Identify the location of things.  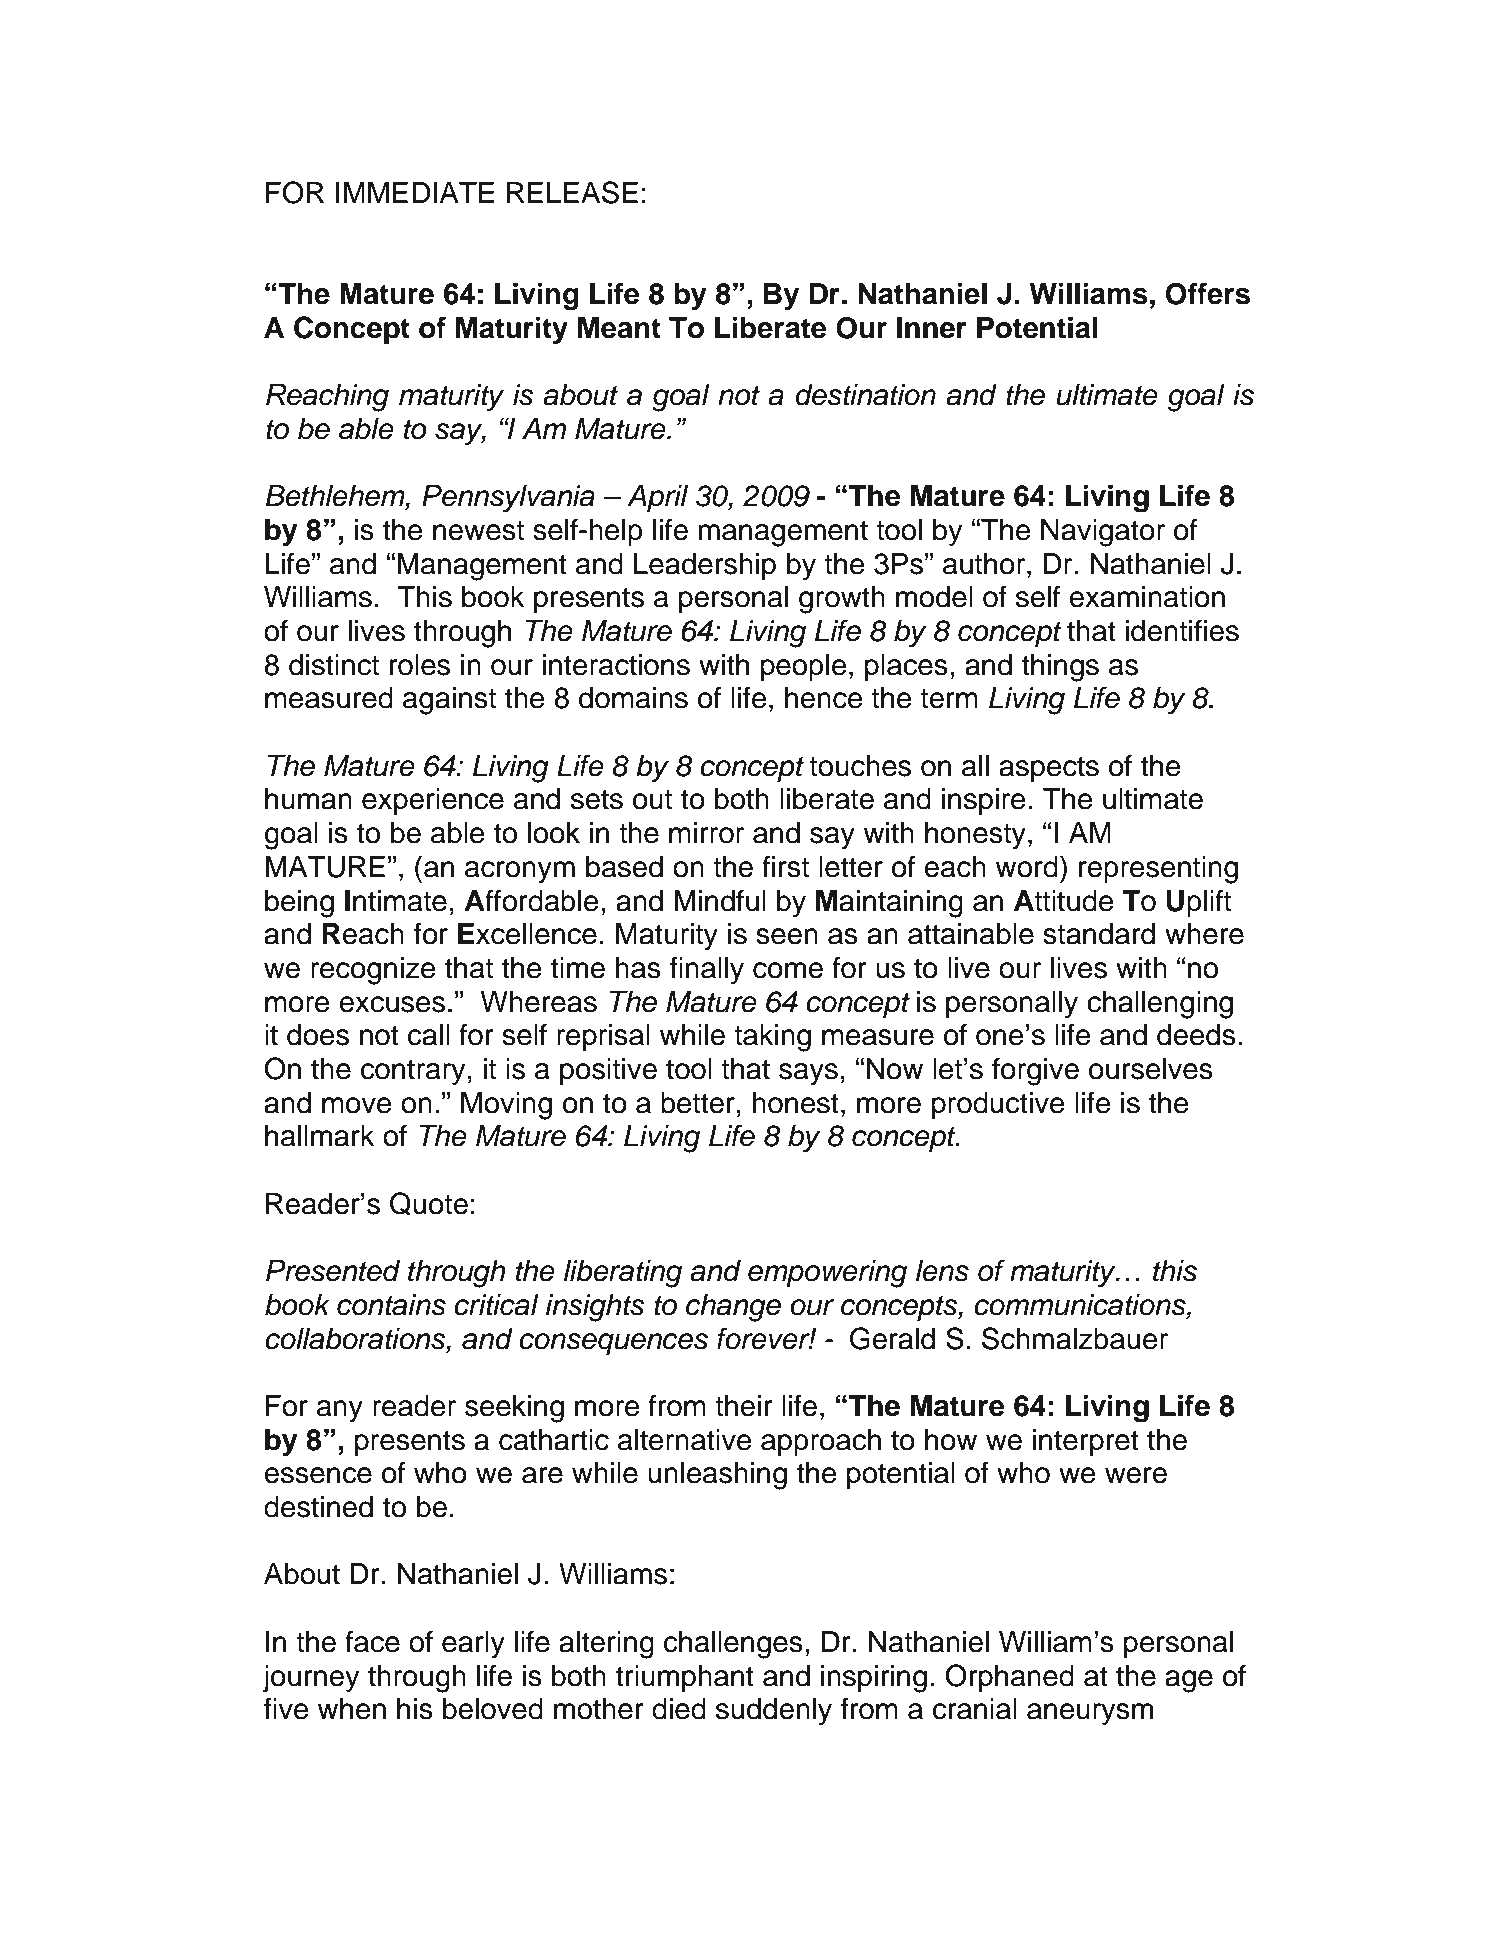
(1060, 668).
